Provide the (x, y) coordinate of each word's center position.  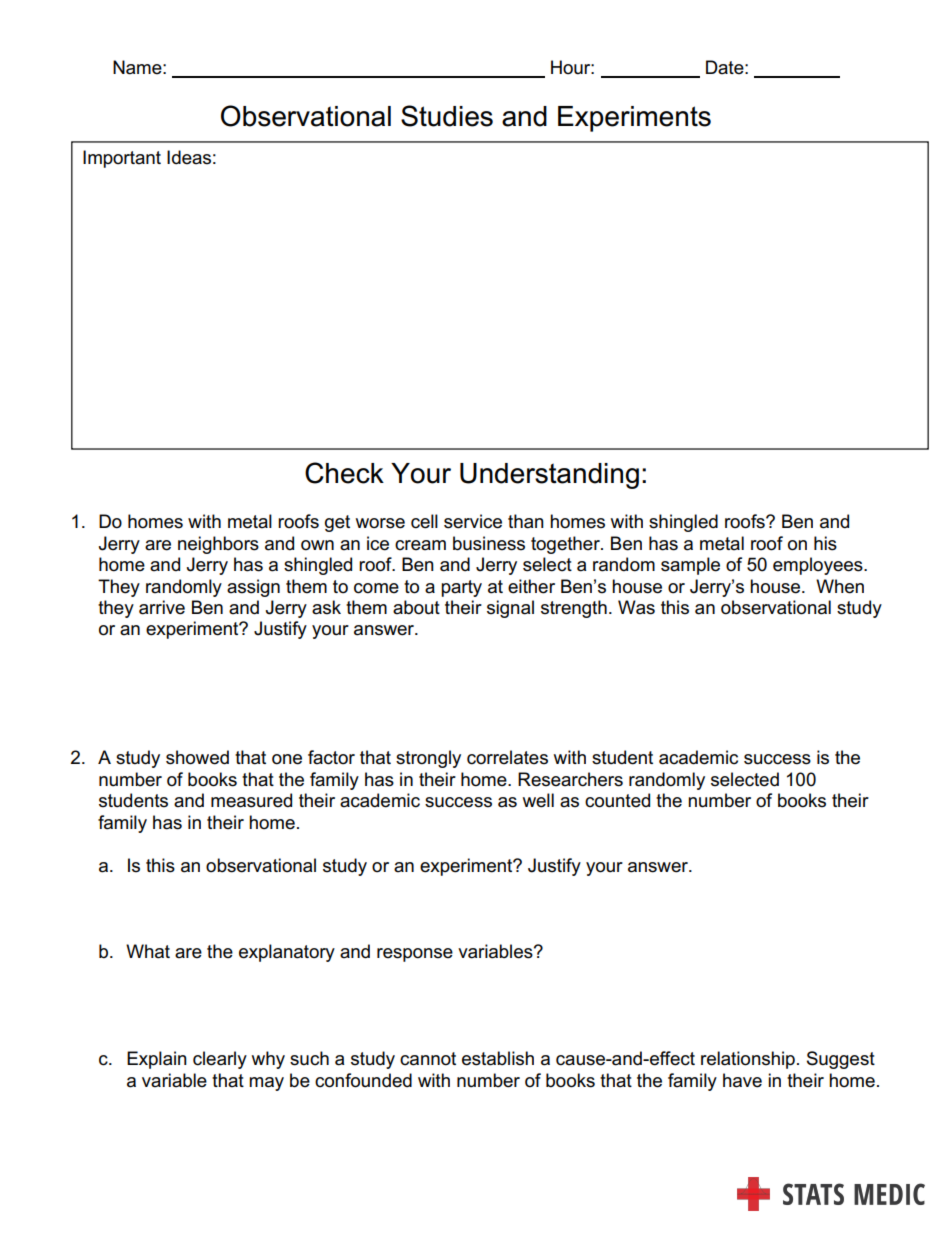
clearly (220, 1060)
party (461, 588)
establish (498, 1058)
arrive (162, 607)
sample (690, 566)
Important (122, 159)
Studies (447, 116)
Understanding (549, 476)
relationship (748, 1060)
